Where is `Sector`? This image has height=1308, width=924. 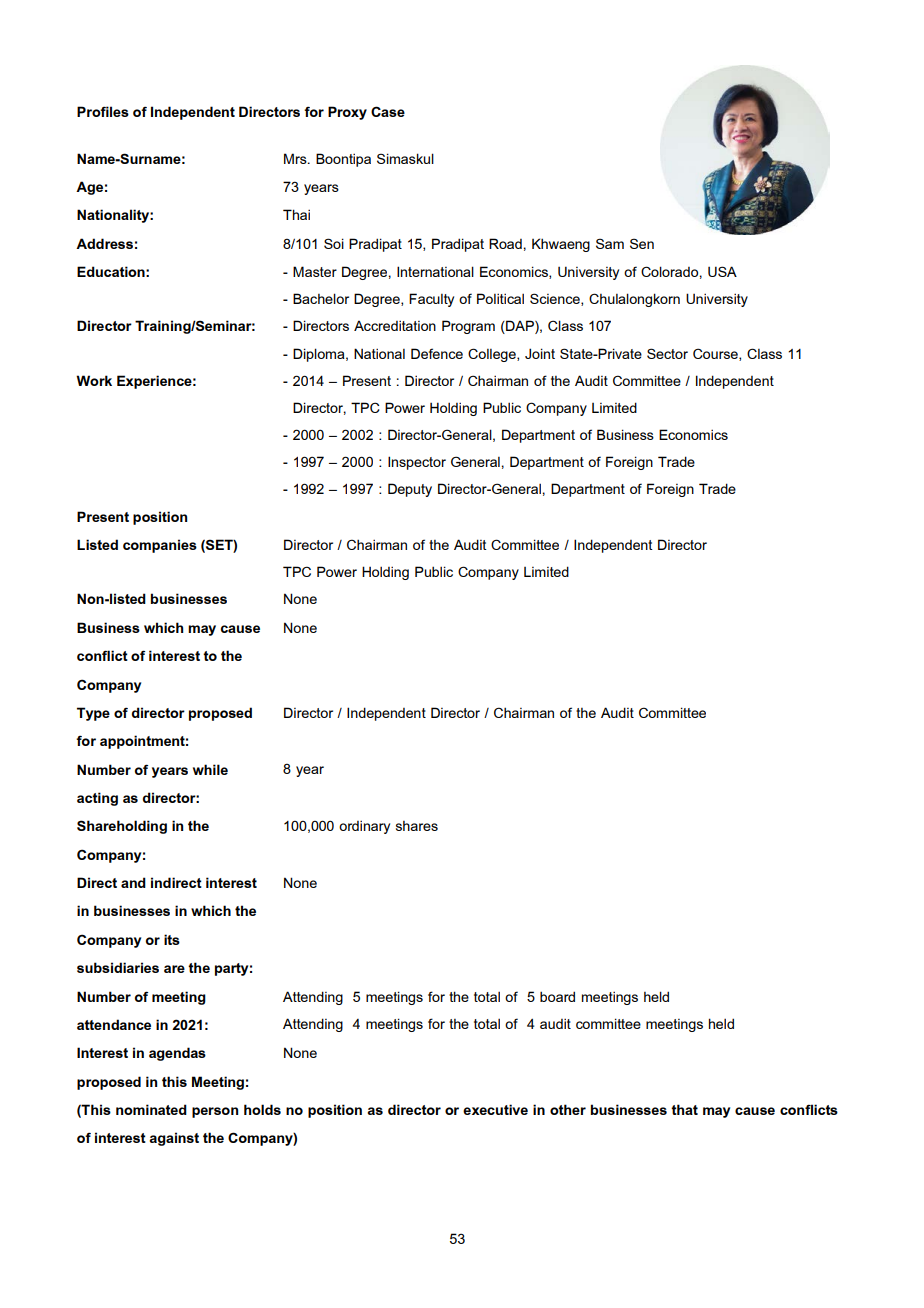 Sector is located at coordinates (667, 353).
